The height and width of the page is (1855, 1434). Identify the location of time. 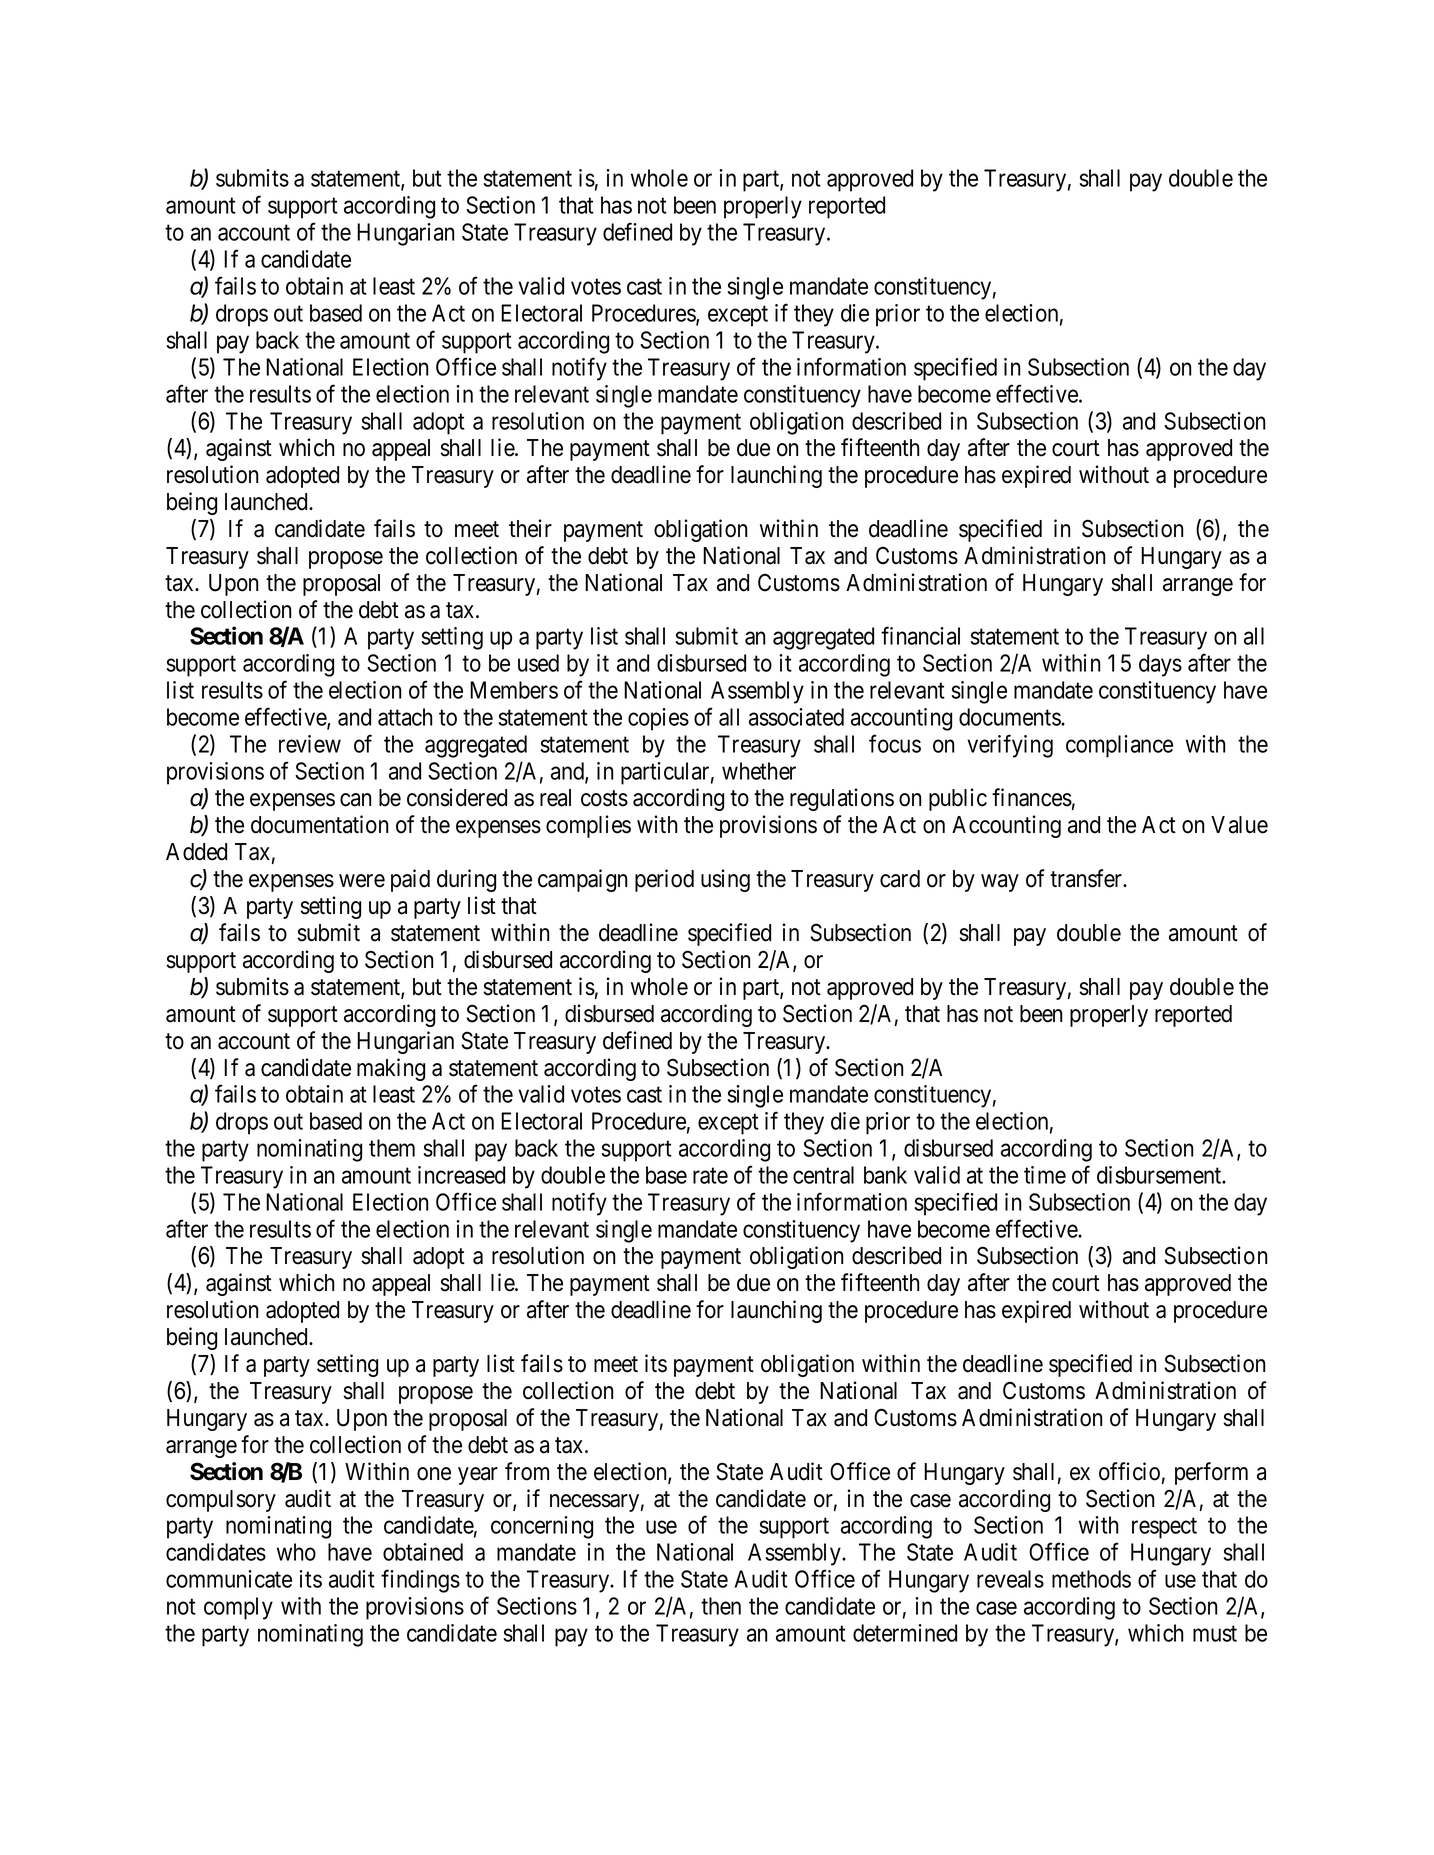
(1045, 1175).
